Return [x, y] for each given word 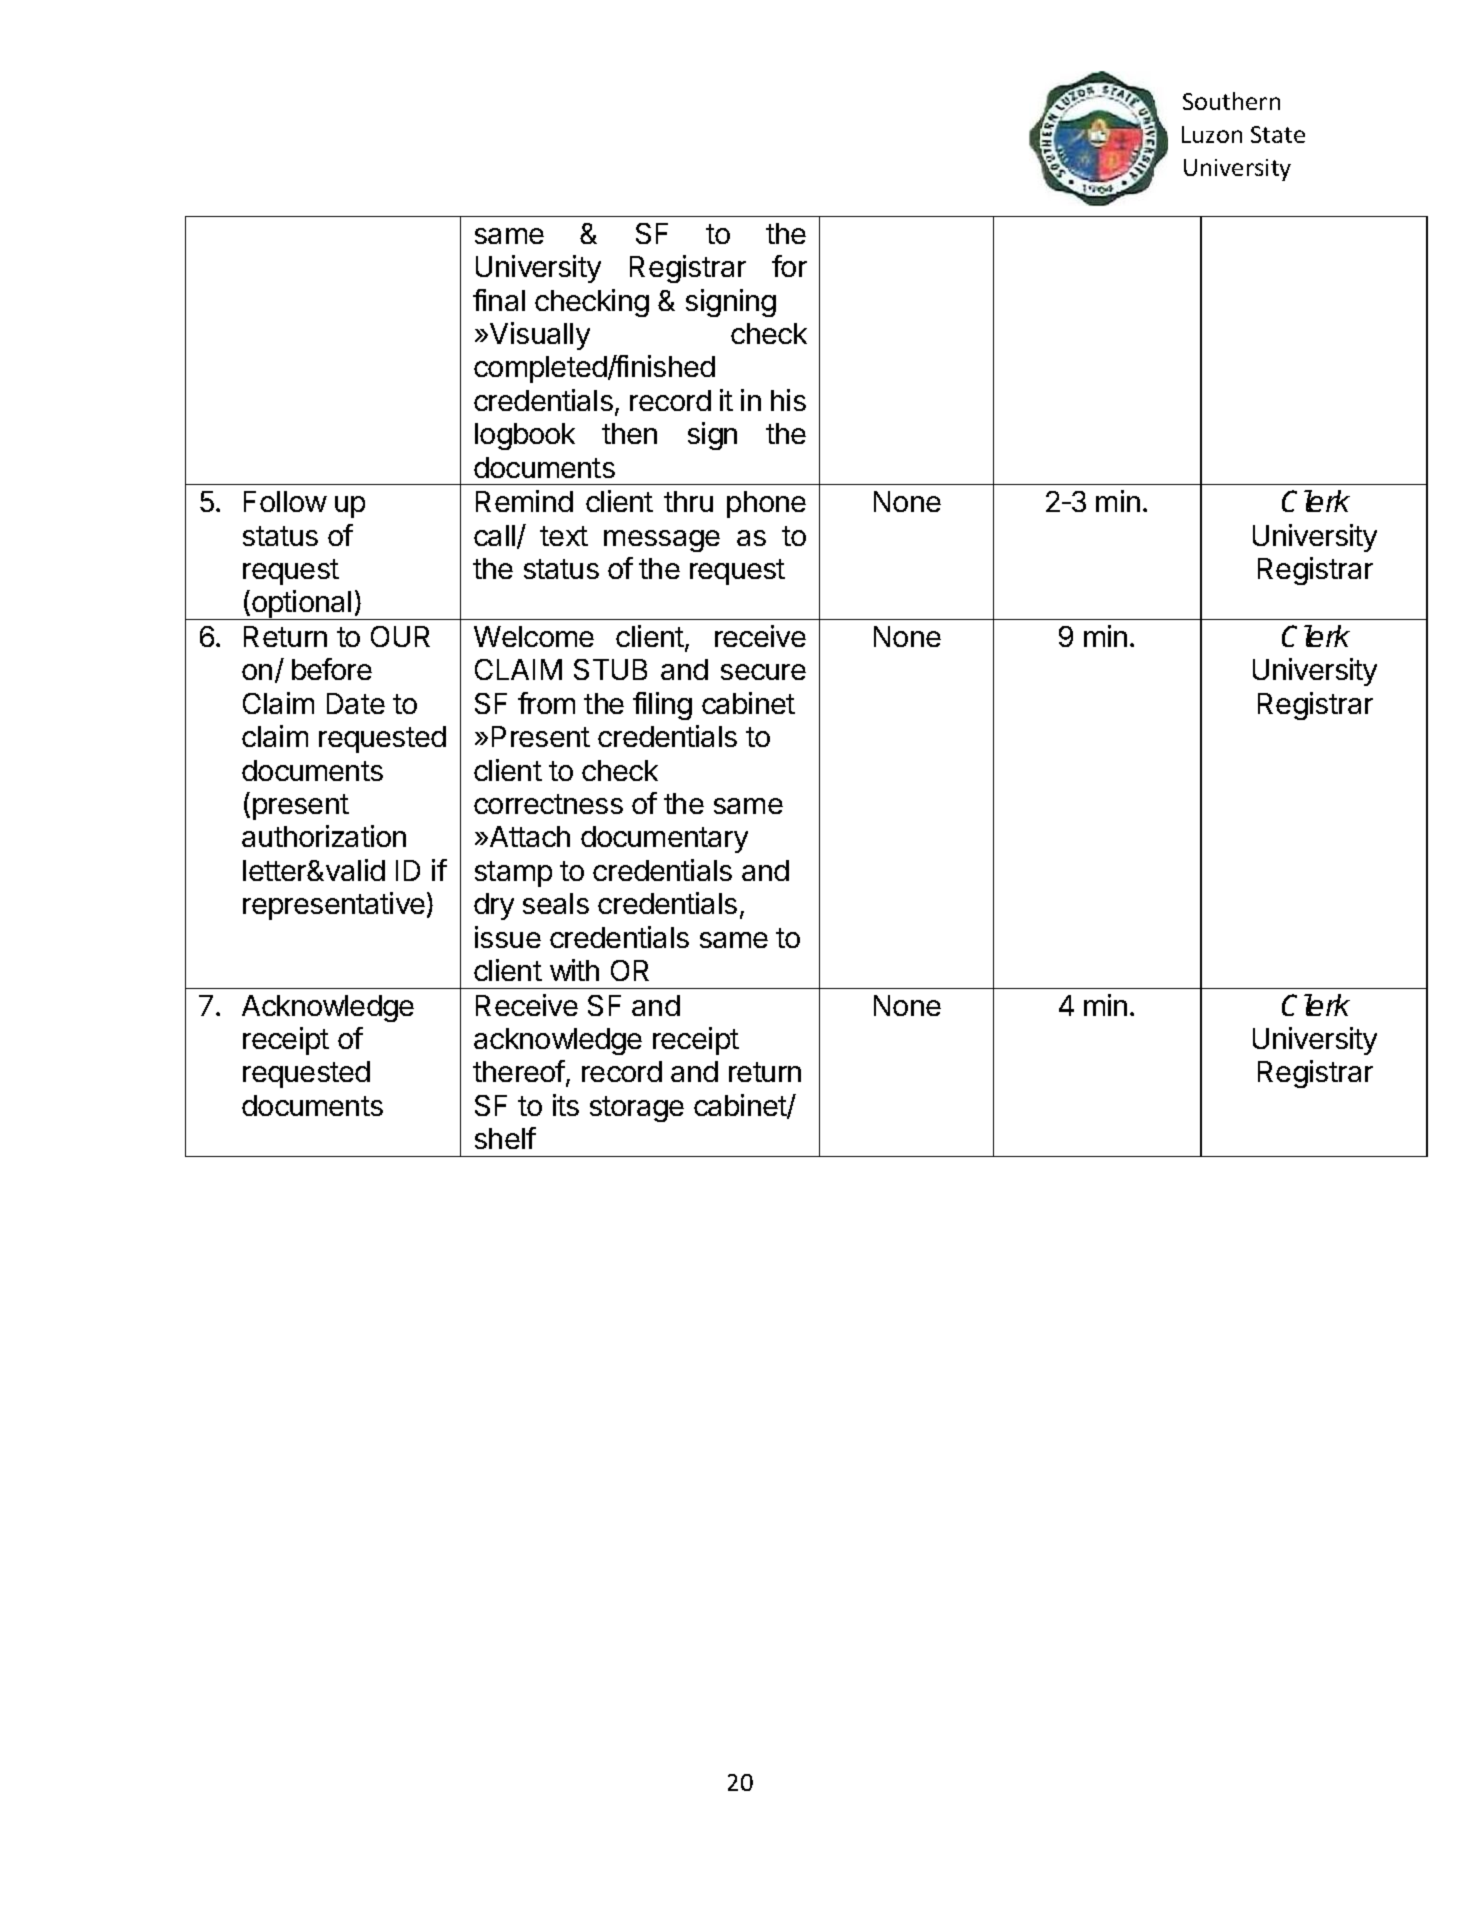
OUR [400, 636]
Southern [1231, 101]
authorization [324, 836]
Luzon [1212, 134]
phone [766, 504]
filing [662, 706]
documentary [664, 839]
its [566, 1105]
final [499, 300]
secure [763, 672]
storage [637, 1109]
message [662, 541]
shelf [505, 1138]
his [788, 400]
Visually [540, 336]
